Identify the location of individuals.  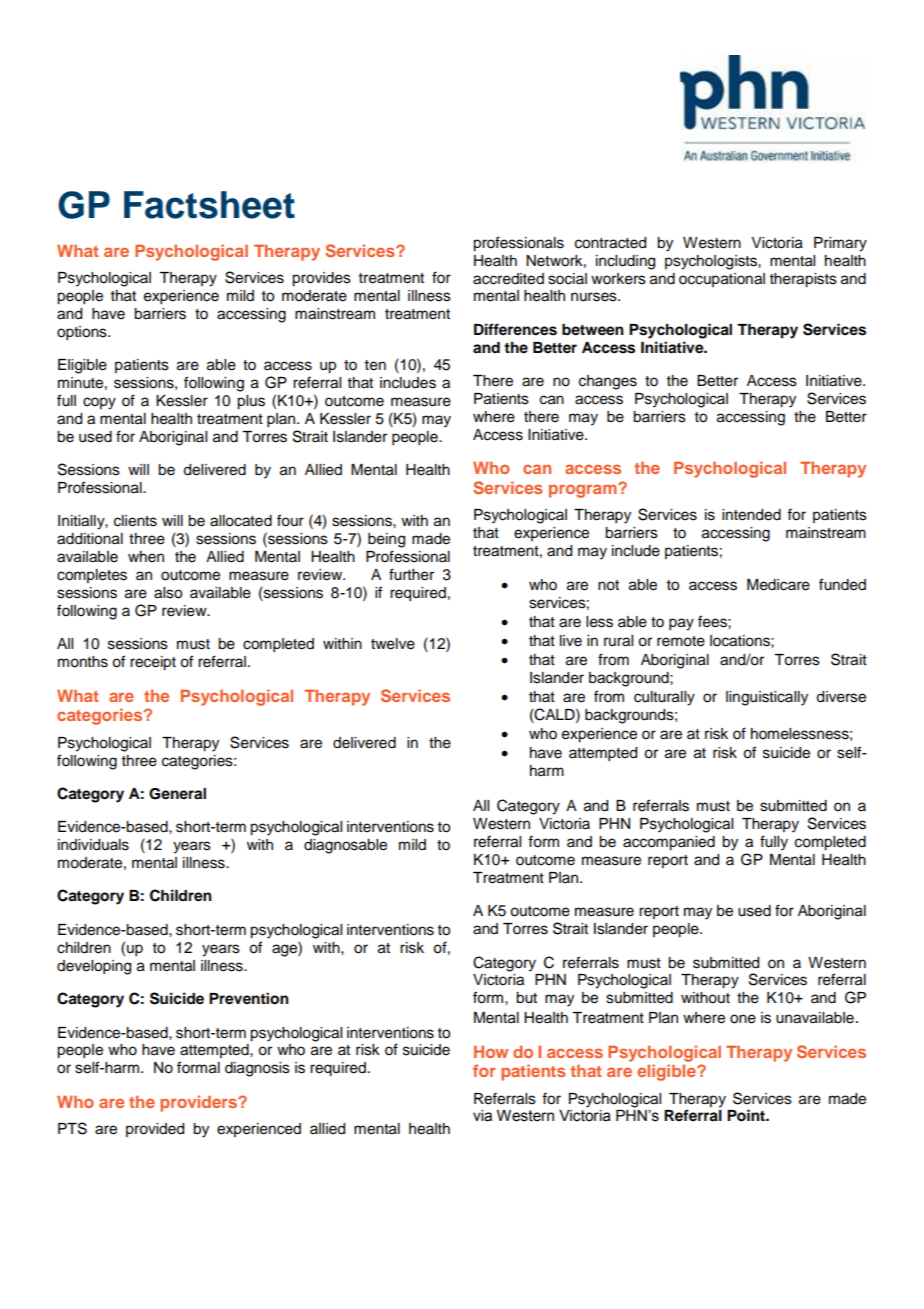
(93, 845).
